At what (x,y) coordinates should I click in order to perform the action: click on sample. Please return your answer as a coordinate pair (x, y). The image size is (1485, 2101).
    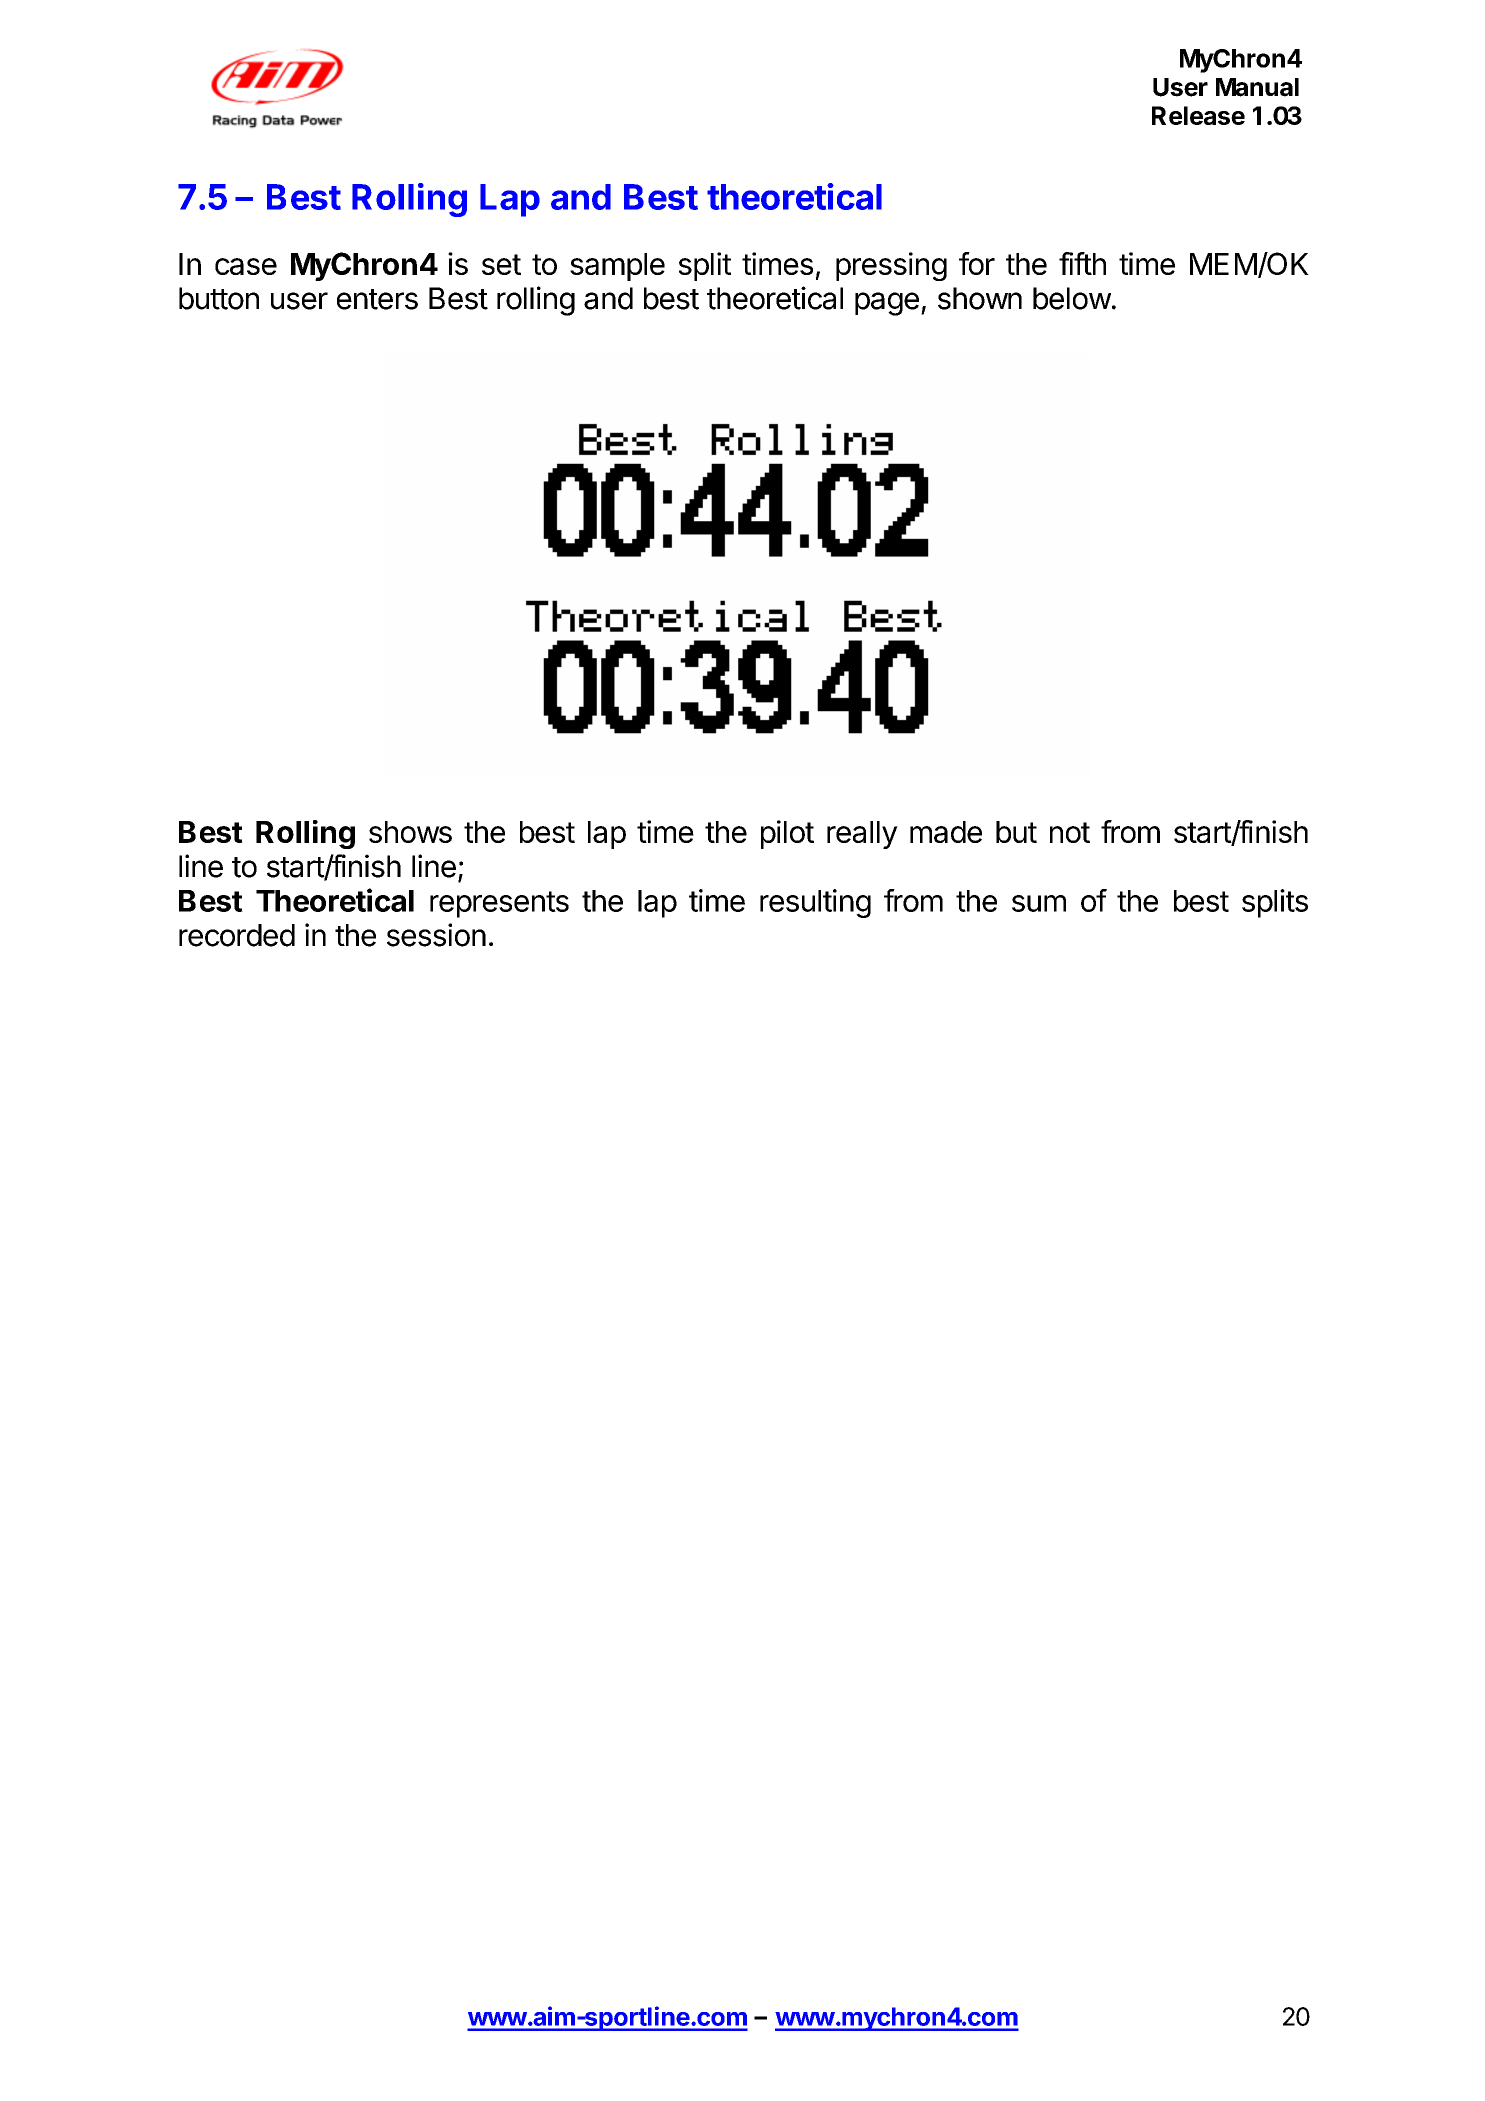
    Looking at the image, I should click on (617, 267).
